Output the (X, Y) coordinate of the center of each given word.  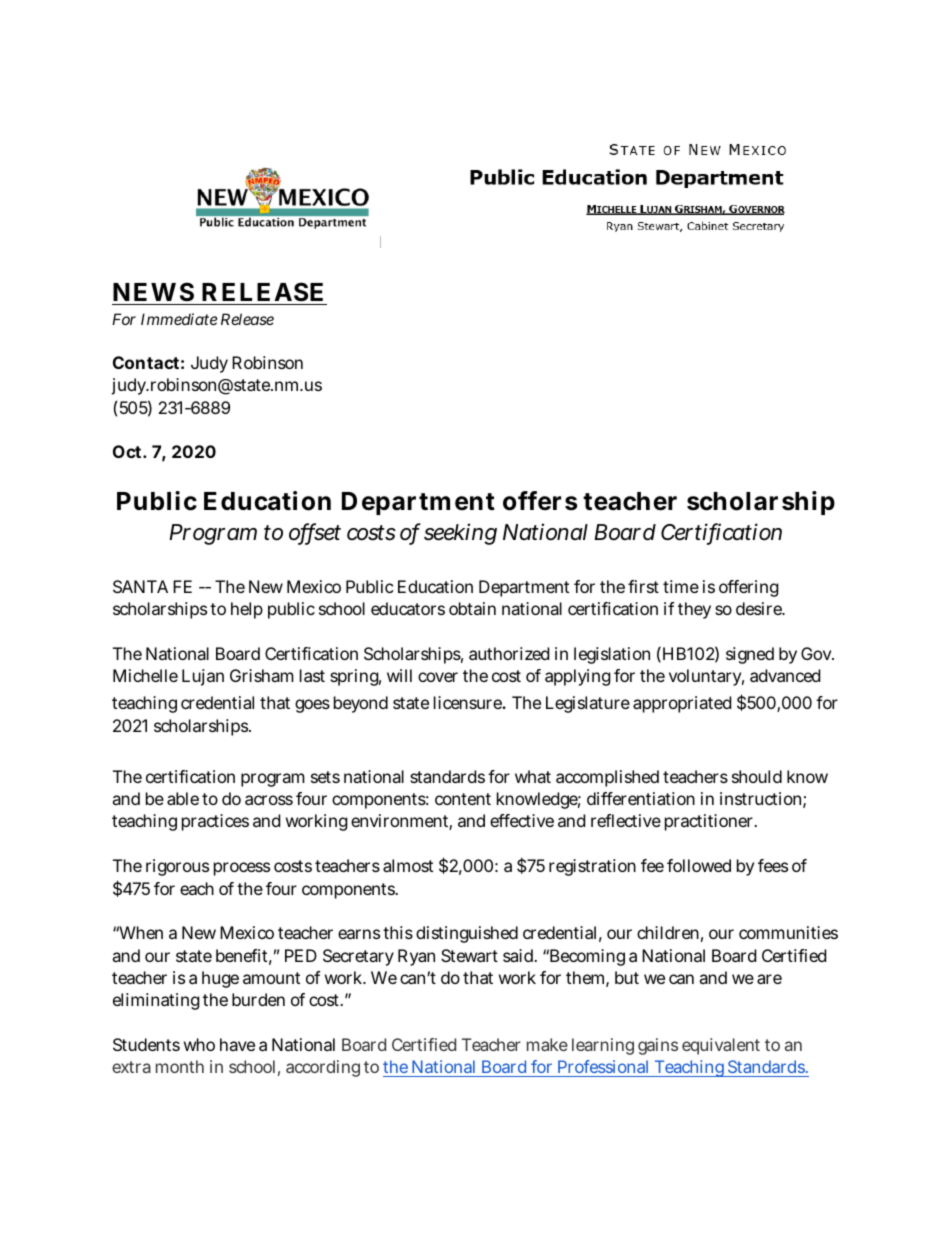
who (199, 1044)
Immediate (179, 319)
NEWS (153, 292)
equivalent (721, 1046)
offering (749, 588)
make (547, 1044)
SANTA (140, 586)
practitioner (711, 822)
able (183, 798)
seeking (460, 534)
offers (540, 501)
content (463, 799)
